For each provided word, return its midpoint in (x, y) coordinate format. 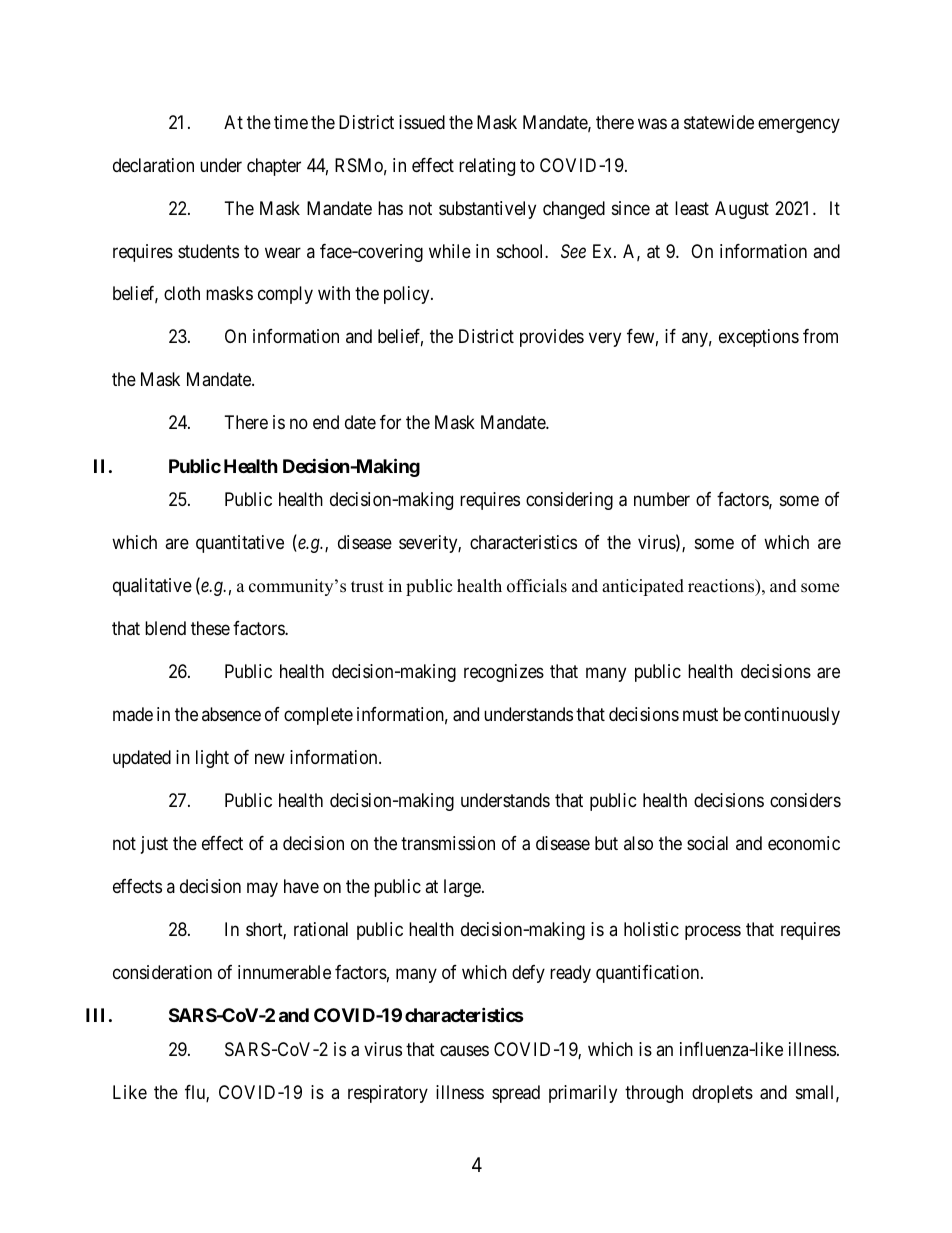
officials (537, 586)
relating (487, 167)
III (95, 1015)
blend (165, 628)
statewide (719, 122)
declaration (153, 165)
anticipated (643, 587)
